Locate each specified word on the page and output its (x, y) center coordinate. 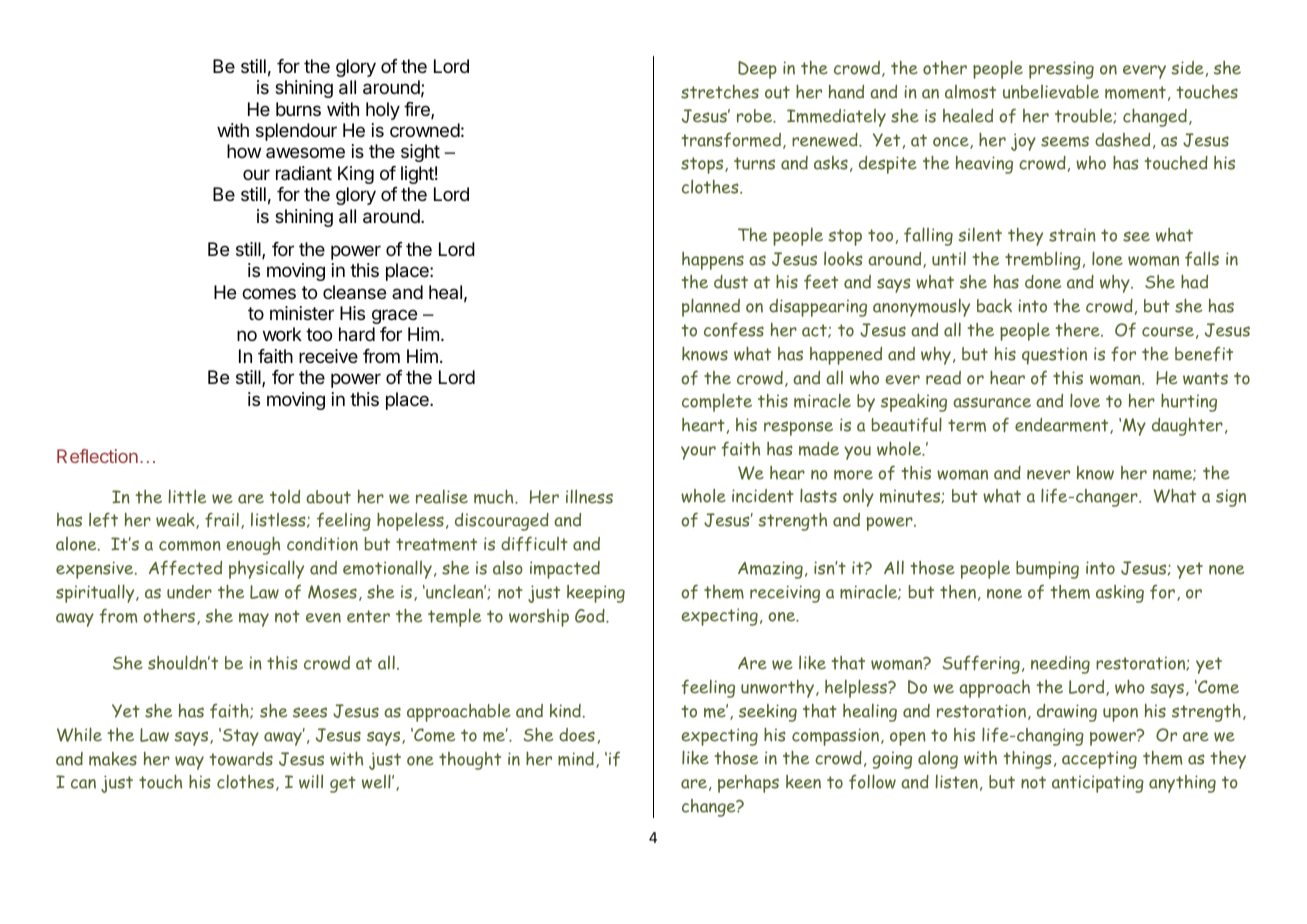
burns (298, 109)
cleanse (354, 292)
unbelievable (1051, 91)
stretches (720, 92)
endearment (1063, 426)
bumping (1047, 570)
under (189, 592)
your (698, 453)
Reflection (97, 456)
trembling (1043, 260)
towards (241, 759)
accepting (1099, 760)
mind (576, 759)
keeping (596, 594)
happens (713, 261)
